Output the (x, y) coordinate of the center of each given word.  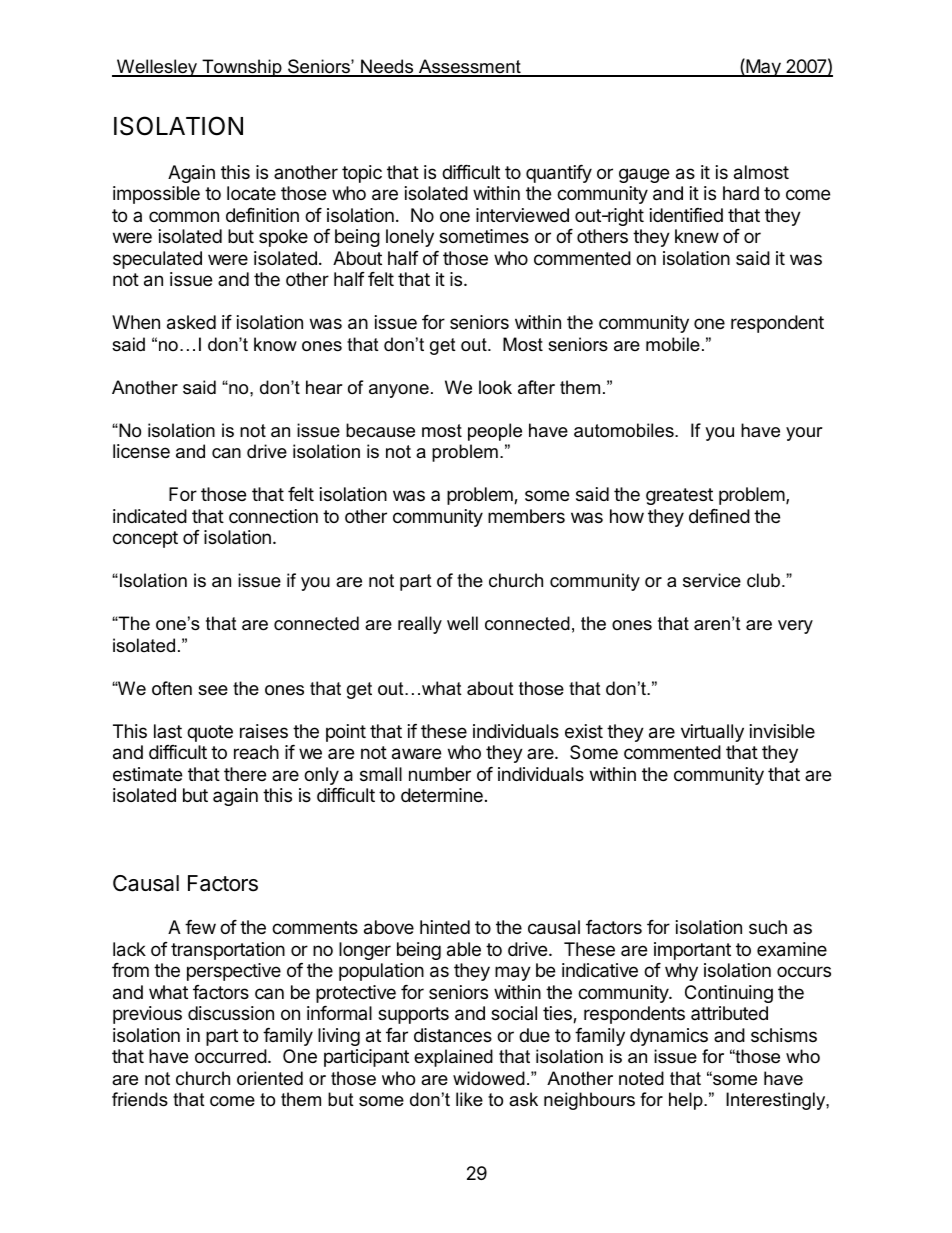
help (687, 1101)
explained (453, 1058)
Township (242, 68)
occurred (231, 1056)
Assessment (470, 67)
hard (741, 193)
